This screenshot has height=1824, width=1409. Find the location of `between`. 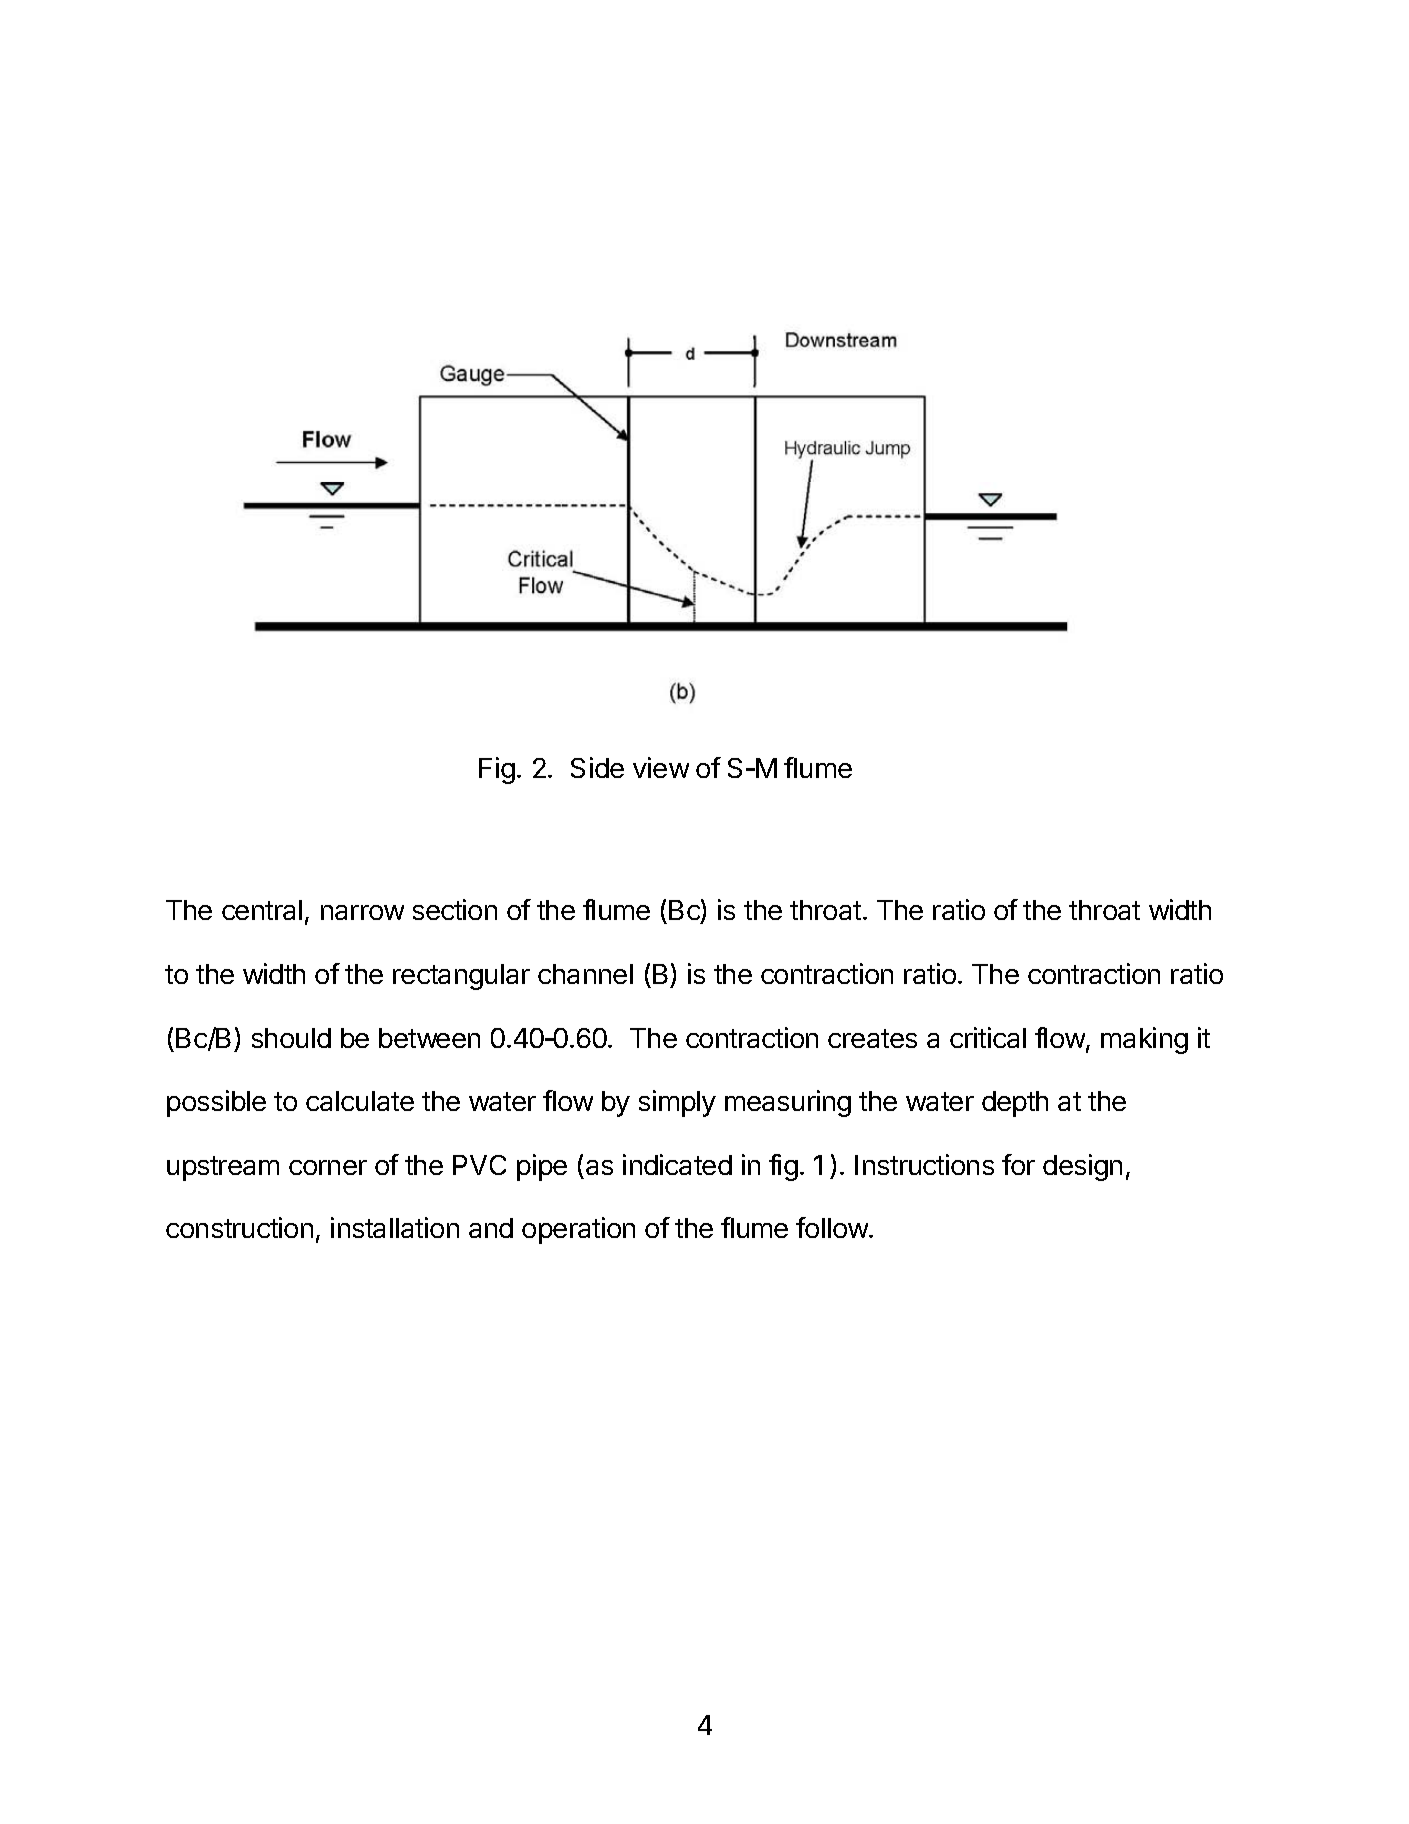

between is located at coordinates (429, 1038).
